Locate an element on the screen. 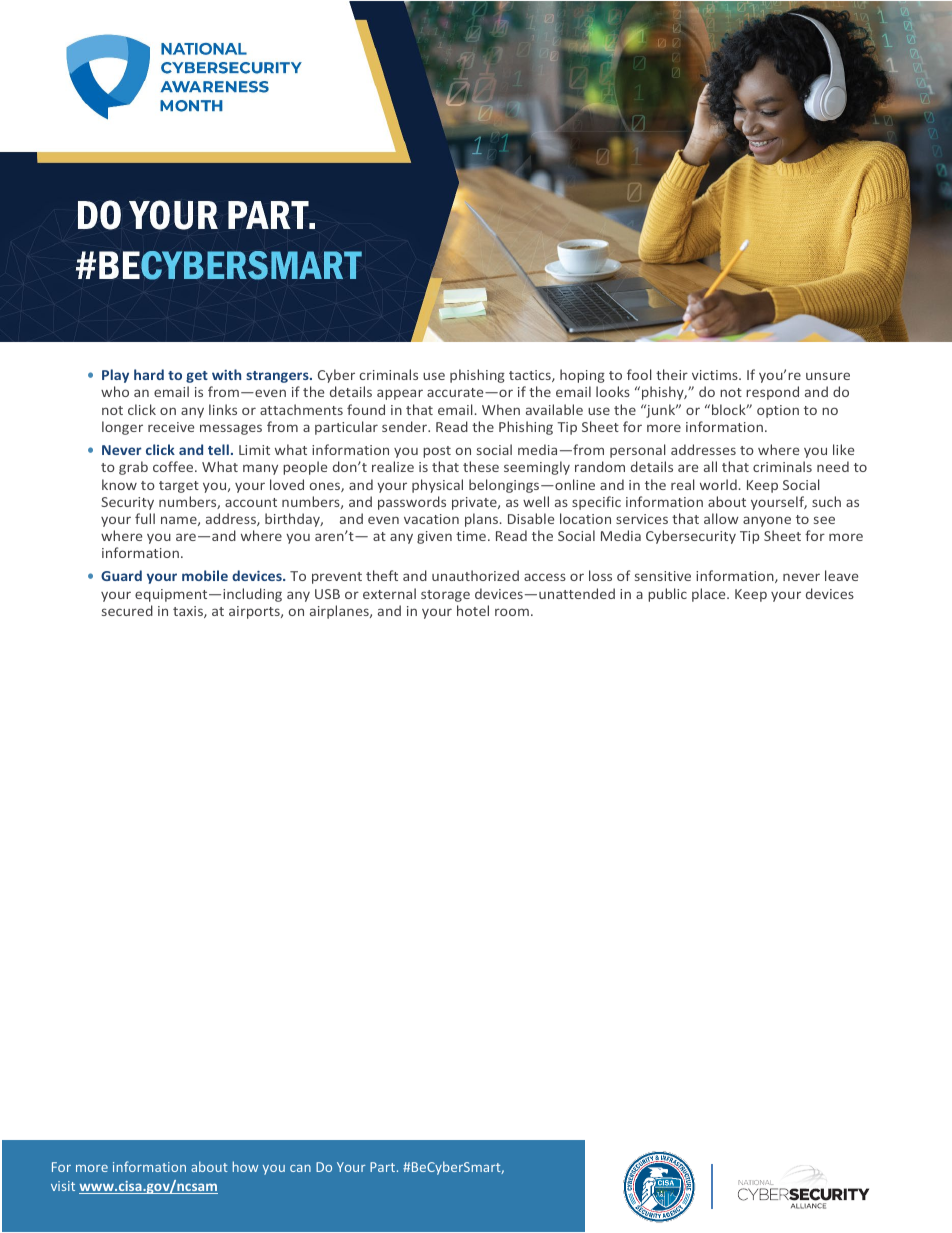 This screenshot has width=952, height=1233. visit is located at coordinates (63, 1186).
